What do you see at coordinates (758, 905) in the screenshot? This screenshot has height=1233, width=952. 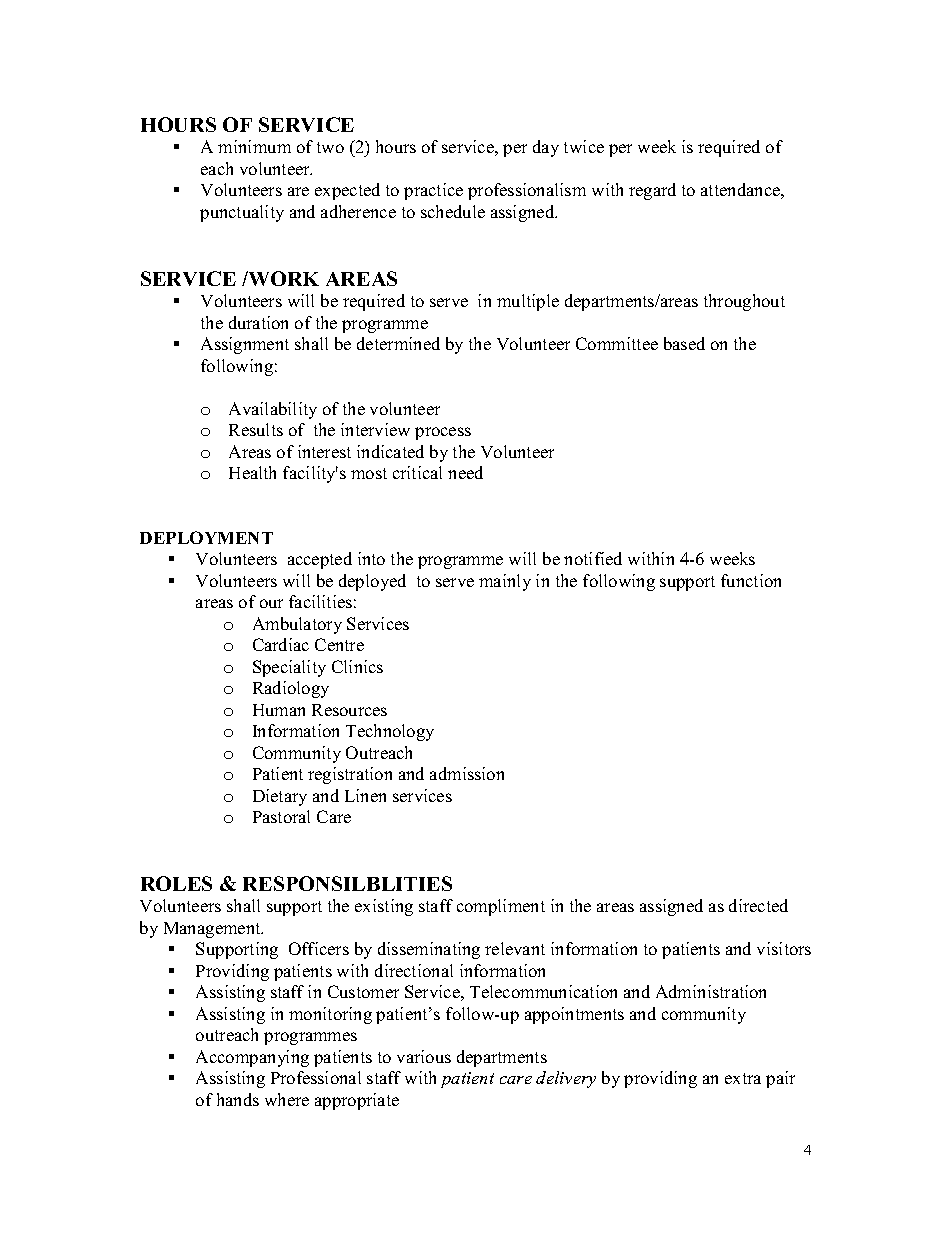 I see `directed` at bounding box center [758, 905].
